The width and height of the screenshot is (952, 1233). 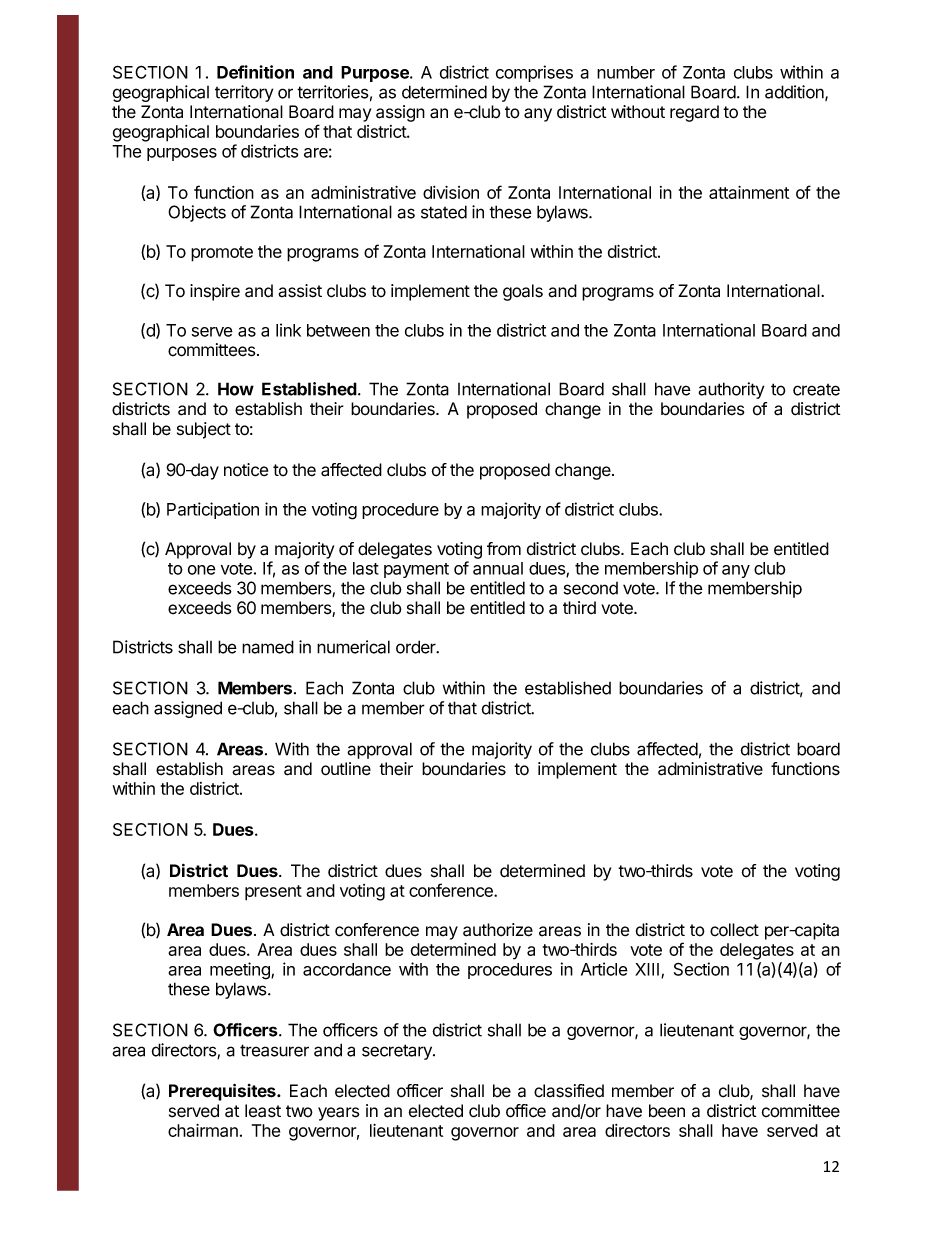 What do you see at coordinates (534, 73) in the screenshot?
I see `comprises` at bounding box center [534, 73].
